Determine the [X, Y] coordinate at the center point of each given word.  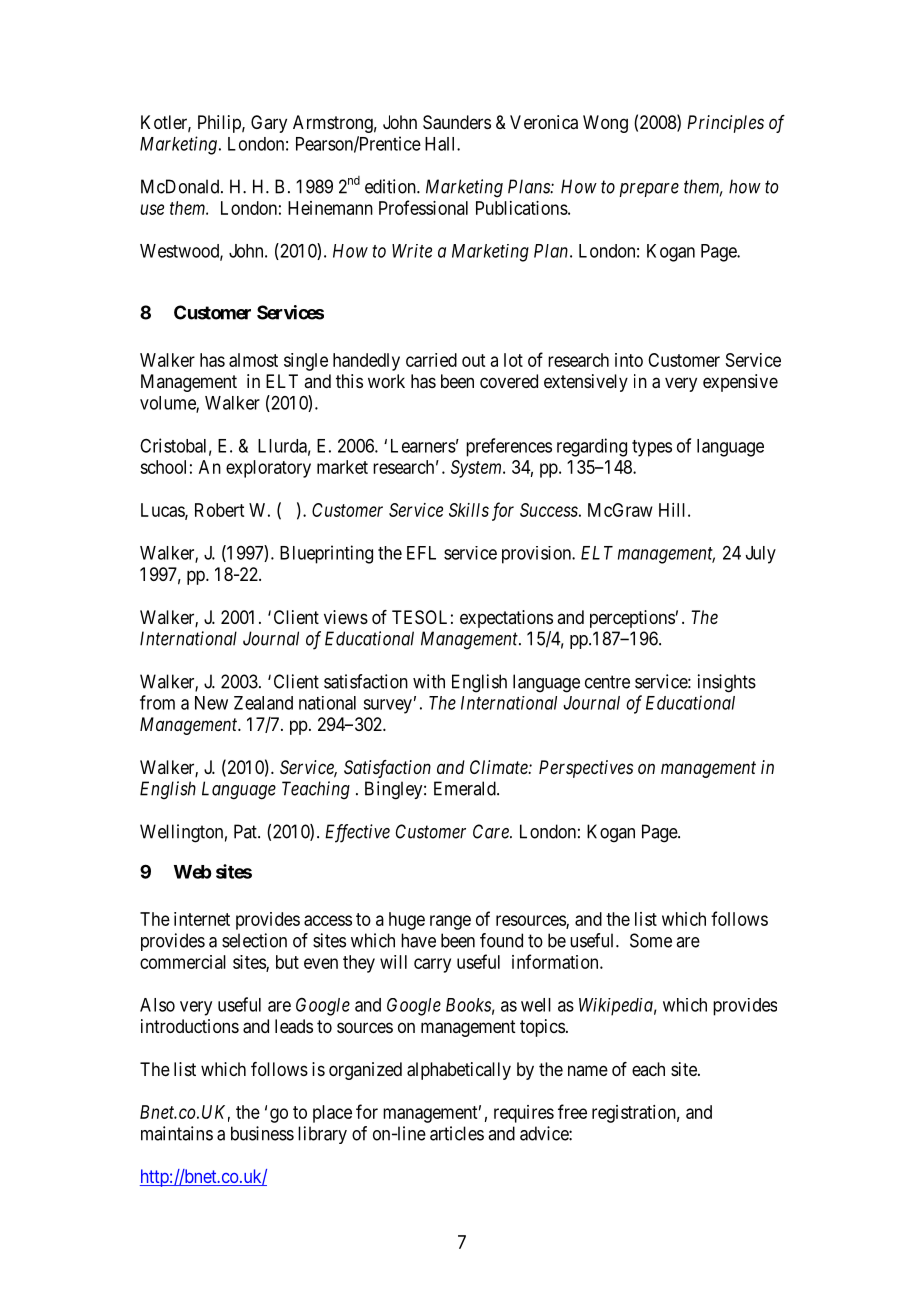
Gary [269, 124]
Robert [219, 510]
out [473, 360]
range [450, 922]
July [761, 555]
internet [202, 919]
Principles [725, 124]
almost [253, 360]
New [211, 703]
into [629, 360]
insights [727, 683]
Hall [441, 144]
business [262, 1133]
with [429, 681]
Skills [469, 510]
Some [651, 940]
